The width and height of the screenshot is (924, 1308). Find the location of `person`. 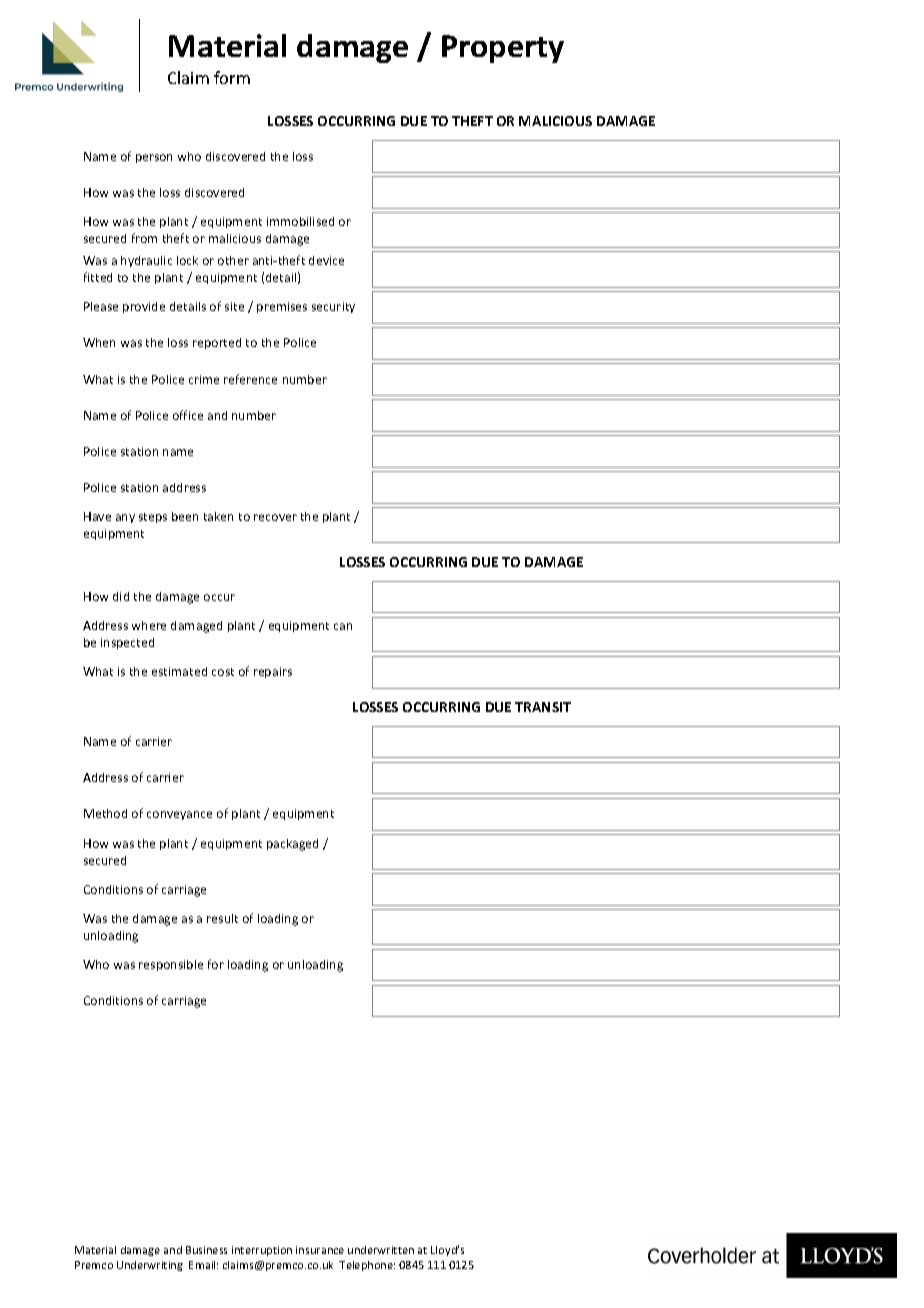

person is located at coordinates (154, 158).
